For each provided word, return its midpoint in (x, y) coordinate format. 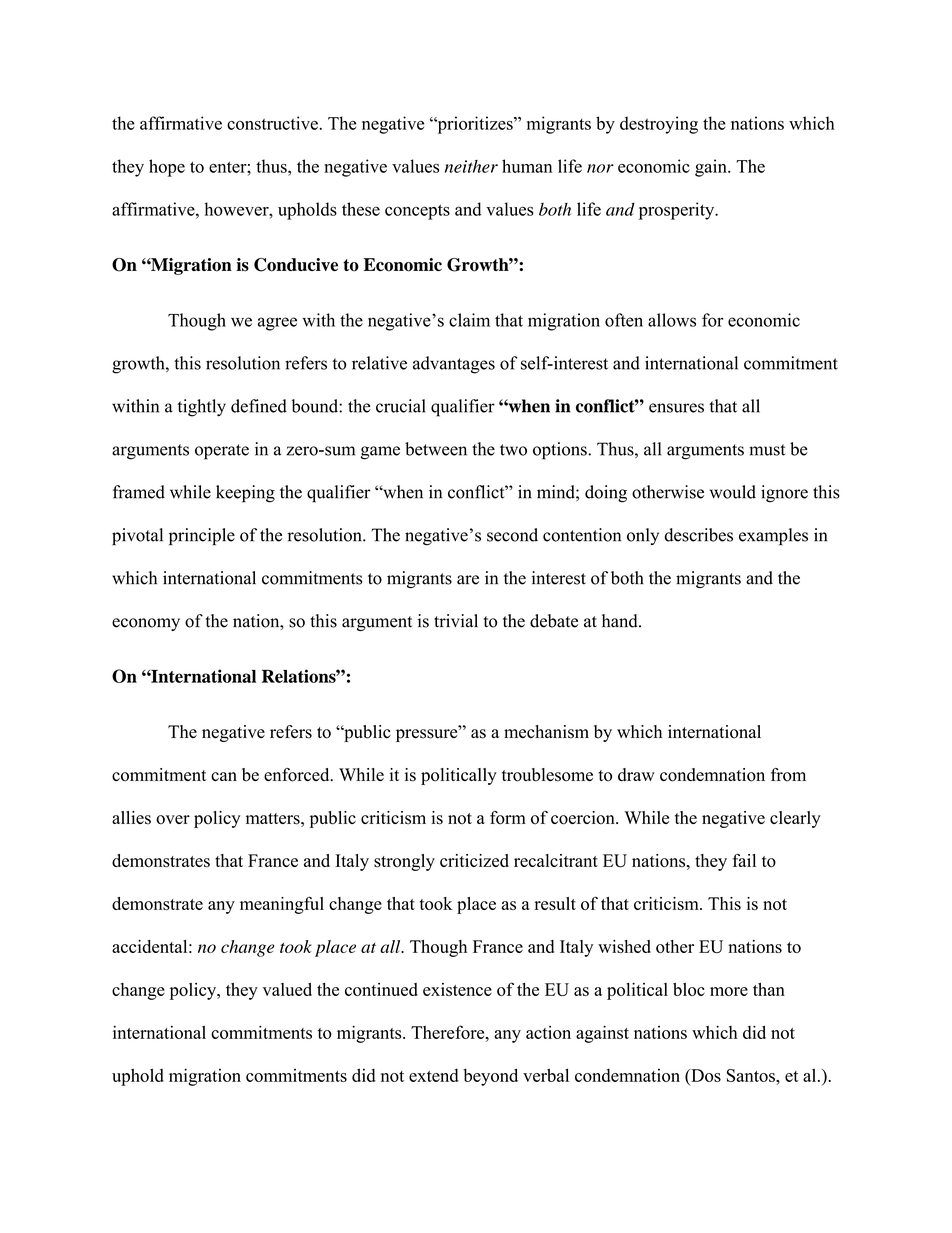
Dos (705, 1075)
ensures (676, 408)
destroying (659, 125)
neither (471, 166)
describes (698, 535)
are (468, 580)
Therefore (449, 1032)
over (173, 820)
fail (744, 860)
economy (146, 624)
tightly (202, 408)
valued (287, 989)
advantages (454, 365)
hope (167, 168)
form (508, 818)
